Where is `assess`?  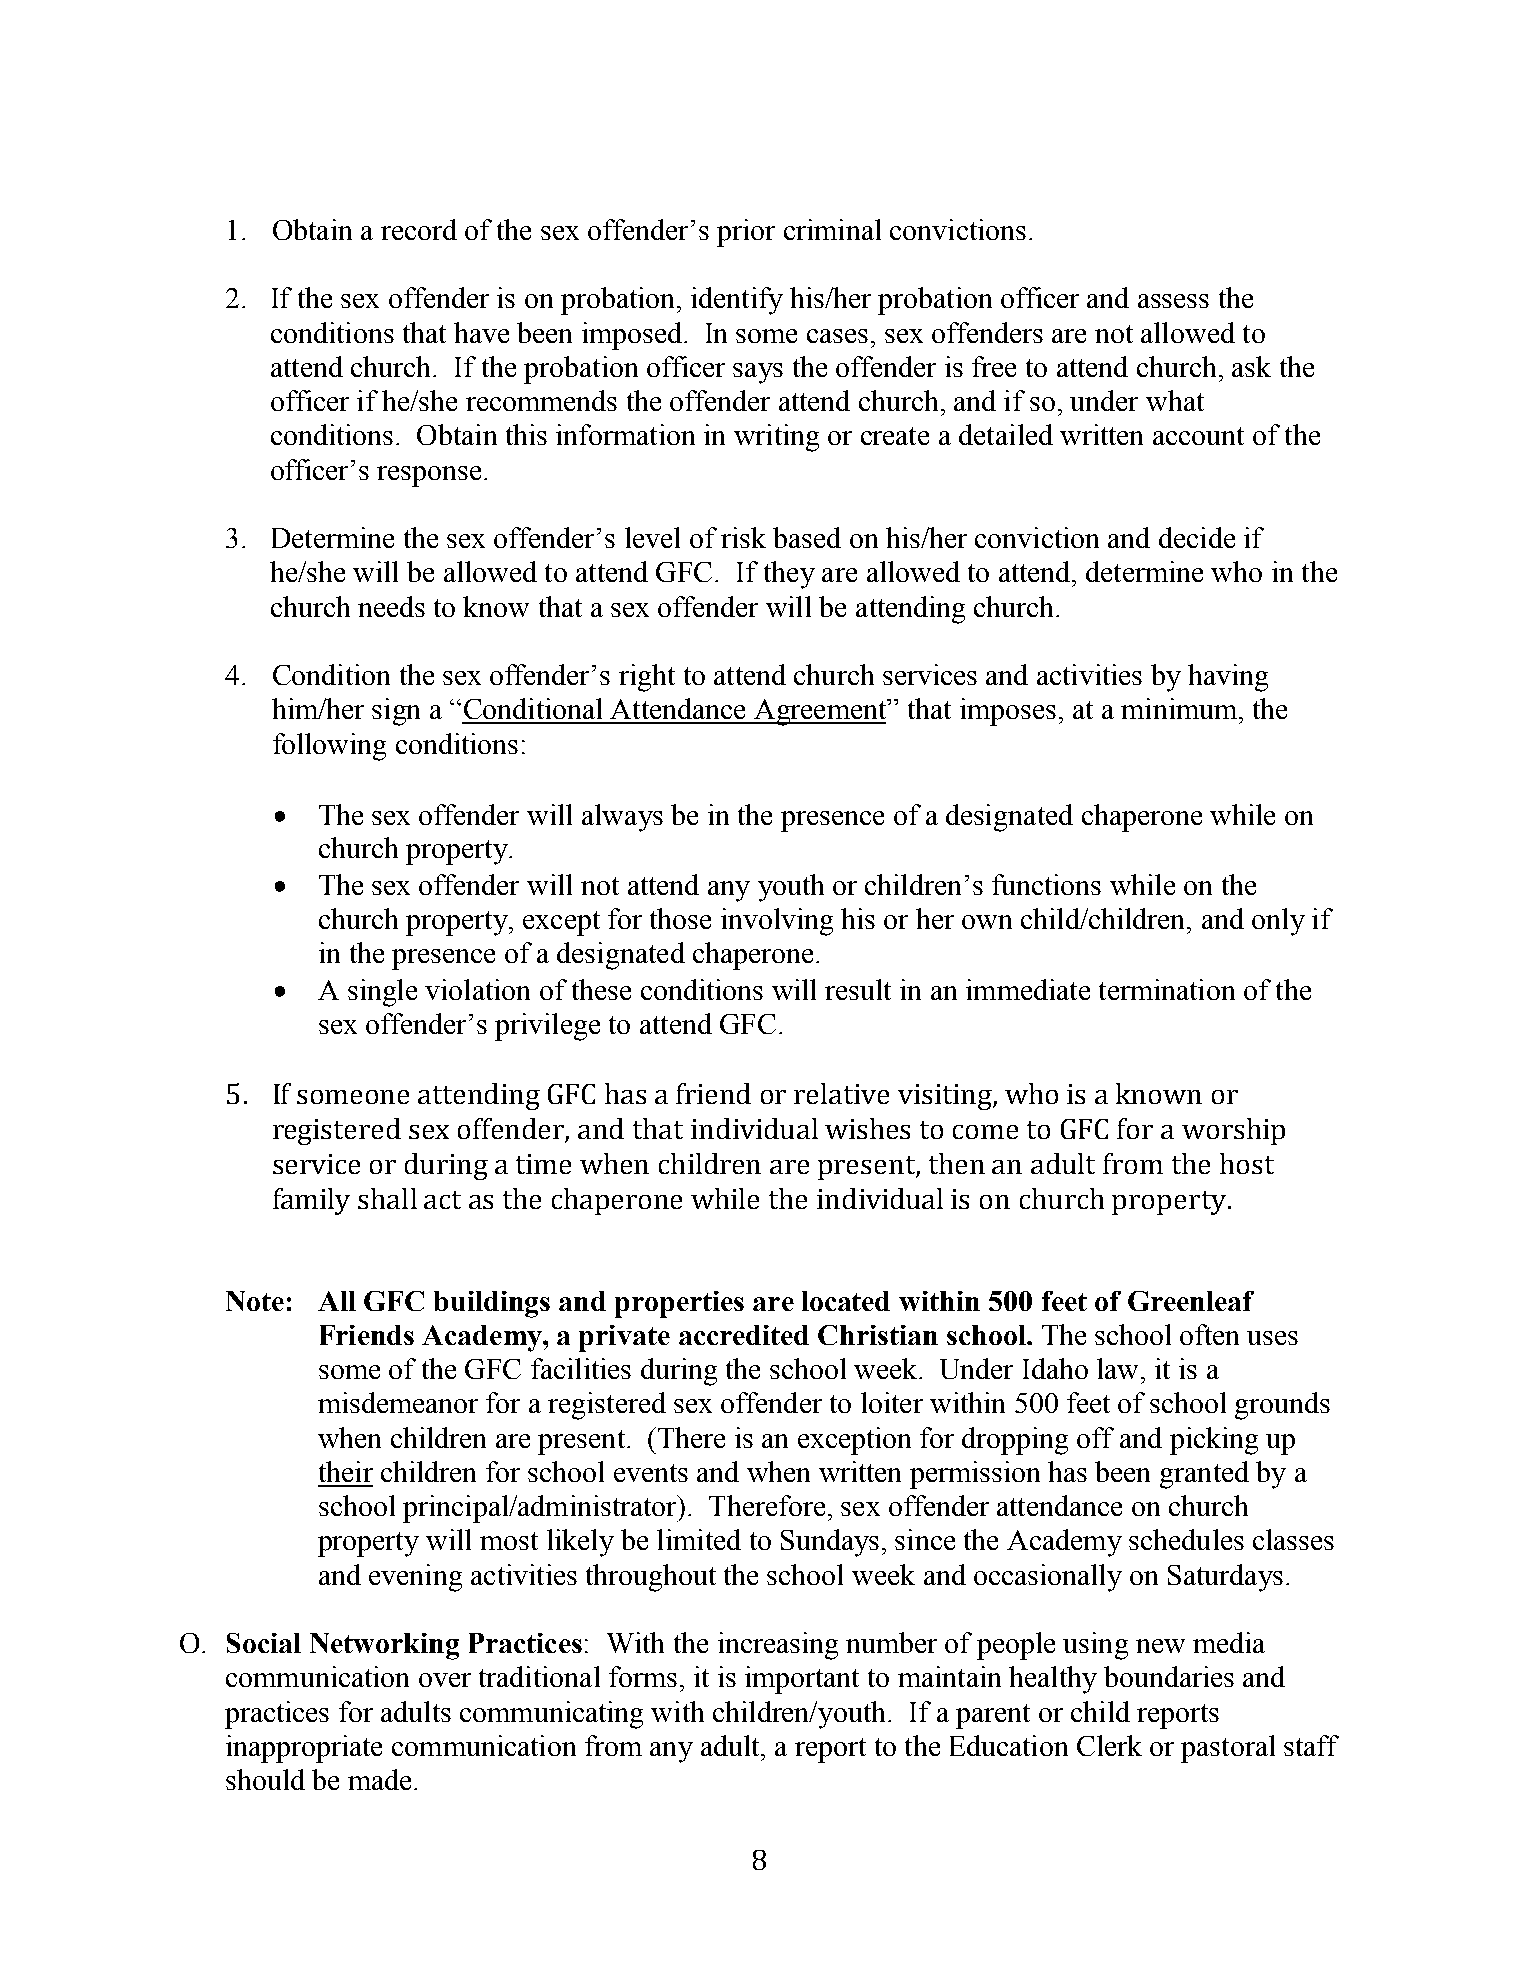 assess is located at coordinates (1173, 301).
